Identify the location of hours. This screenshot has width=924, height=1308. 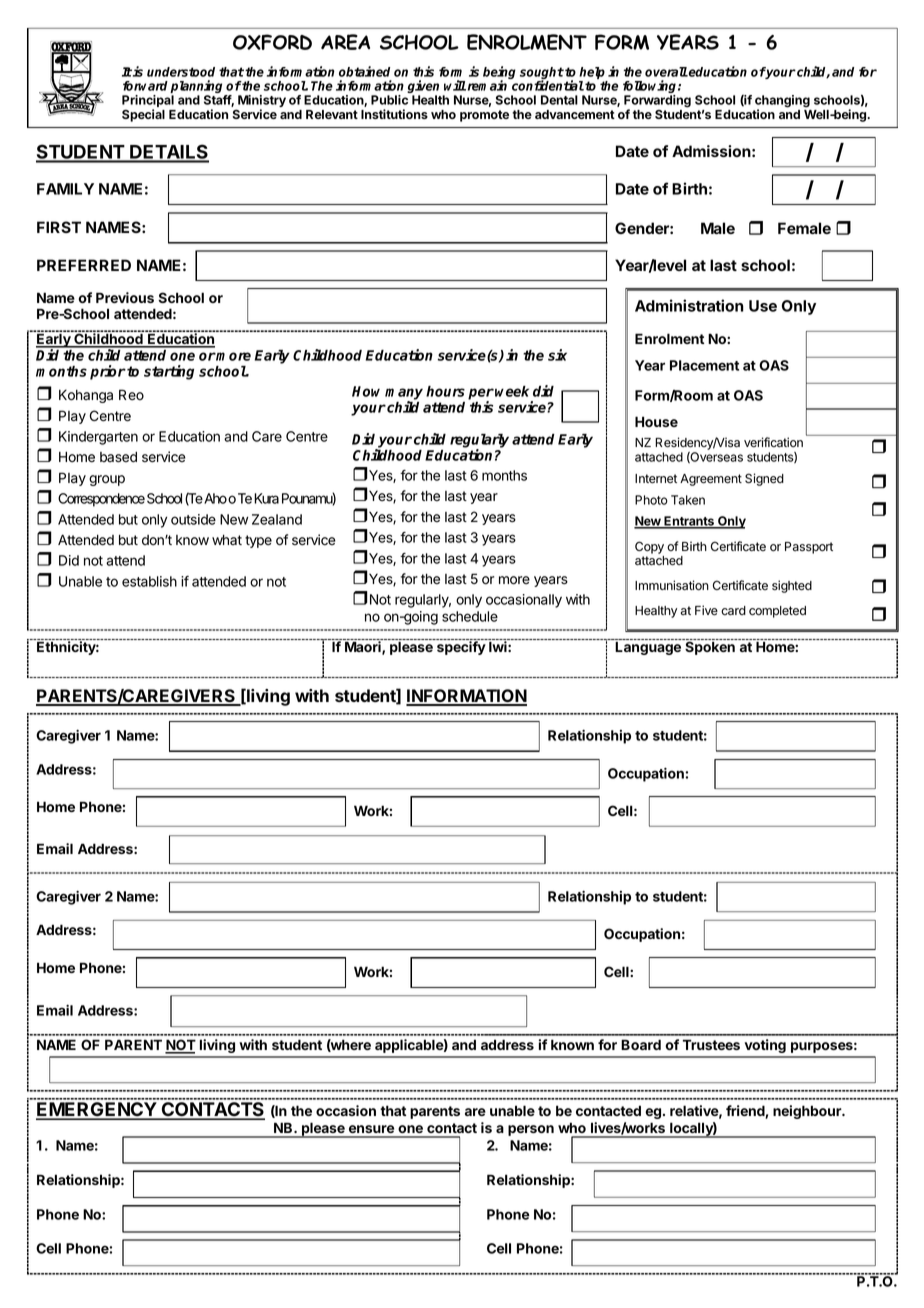
(445, 391).
